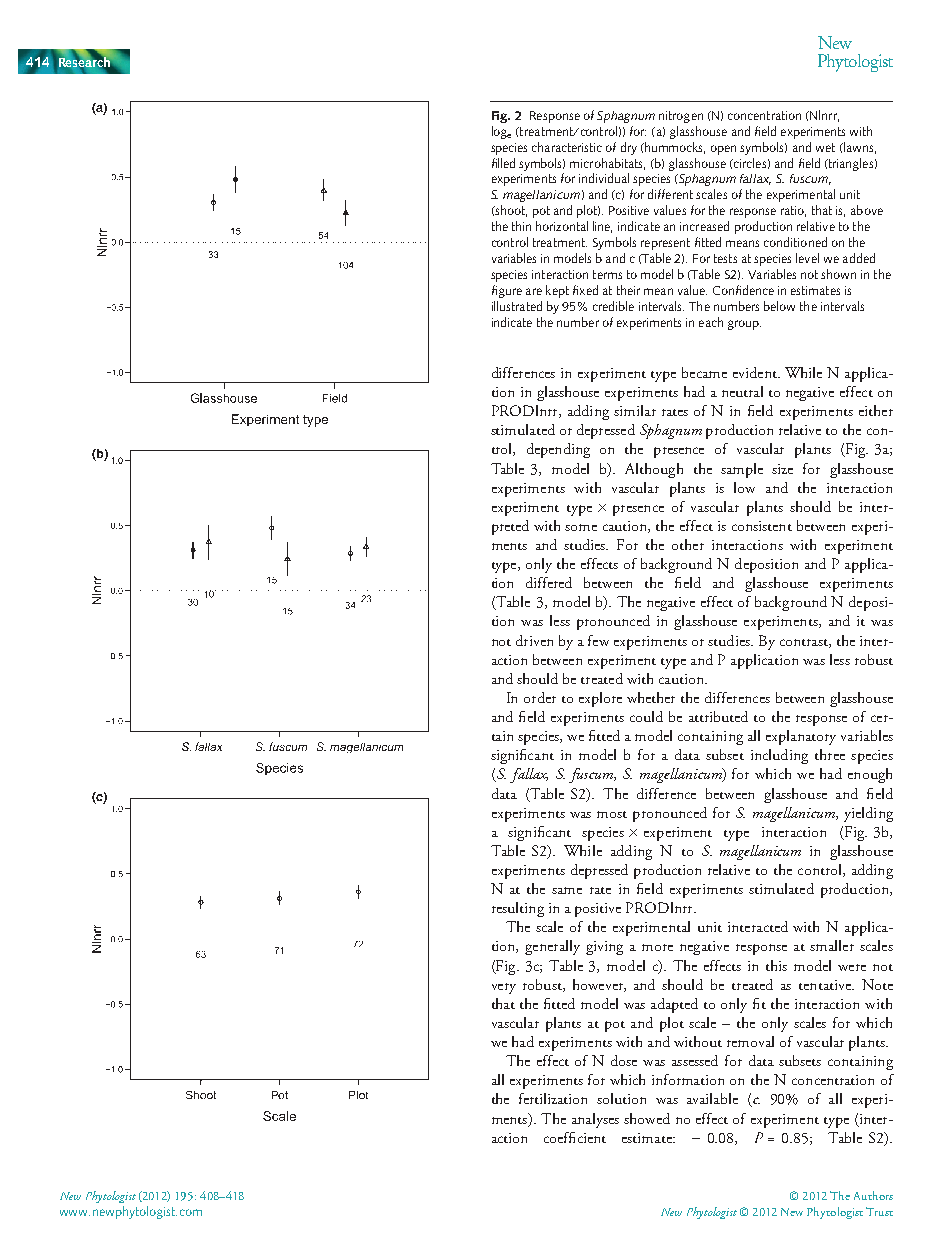 The height and width of the screenshot is (1251, 952). Describe the element at coordinates (595, 1120) in the screenshot. I see `analyses` at that location.
